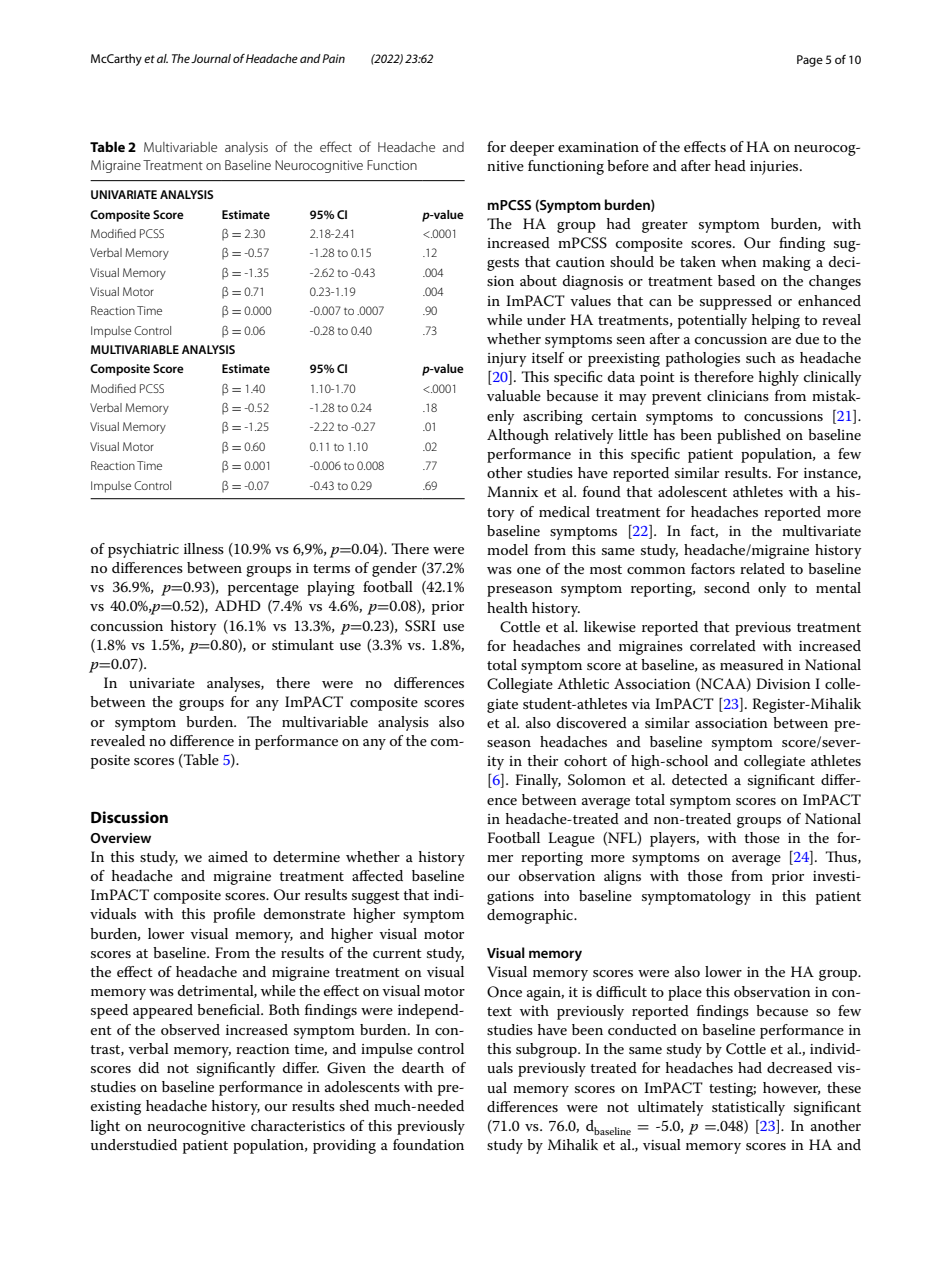  What do you see at coordinates (149, 1067) in the page?
I see `did` at bounding box center [149, 1067].
